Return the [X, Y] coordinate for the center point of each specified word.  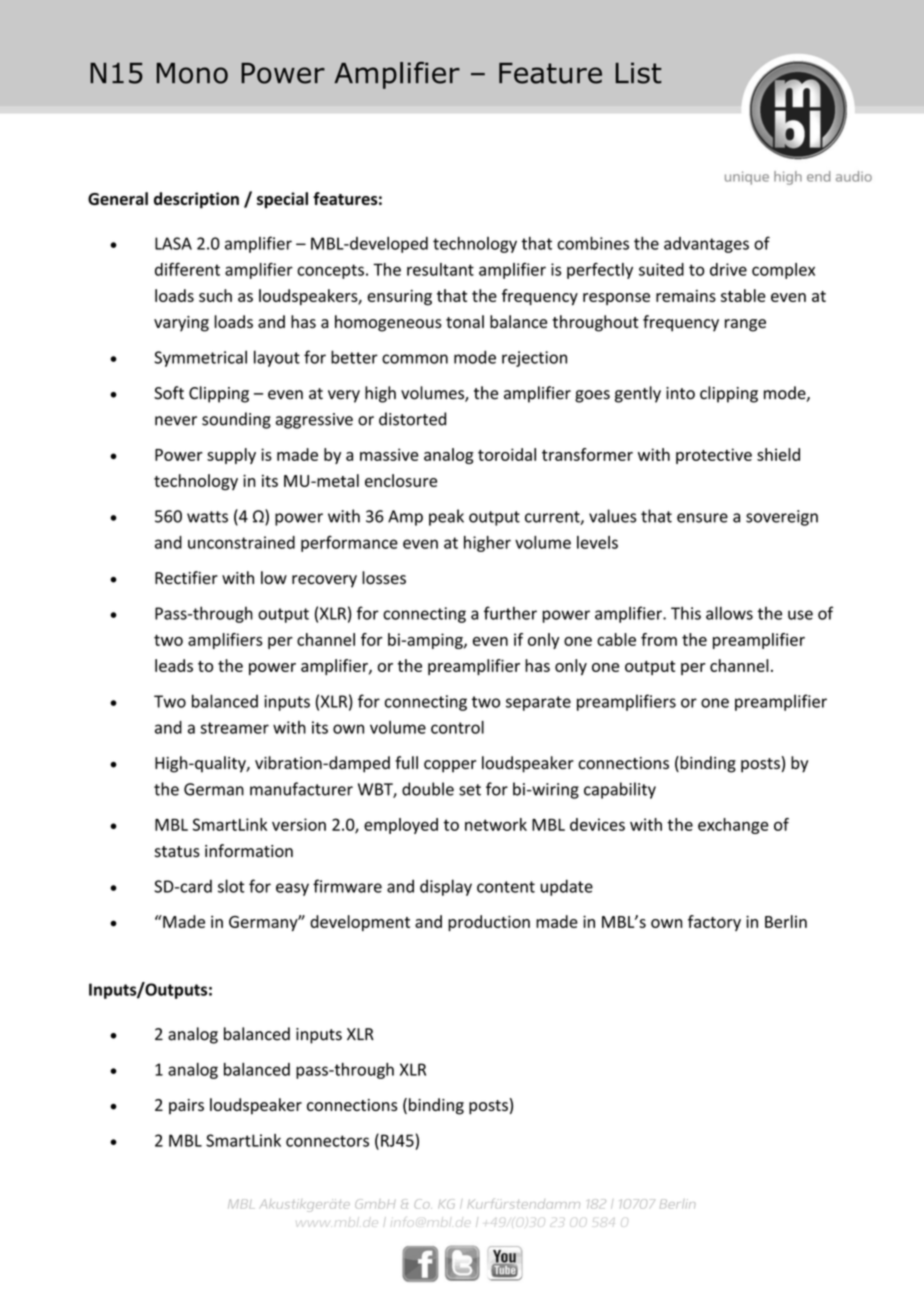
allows [729, 613]
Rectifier [186, 577]
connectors [327, 1141]
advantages [706, 245]
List [638, 73]
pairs [186, 1107]
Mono [192, 73]
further [510, 613]
